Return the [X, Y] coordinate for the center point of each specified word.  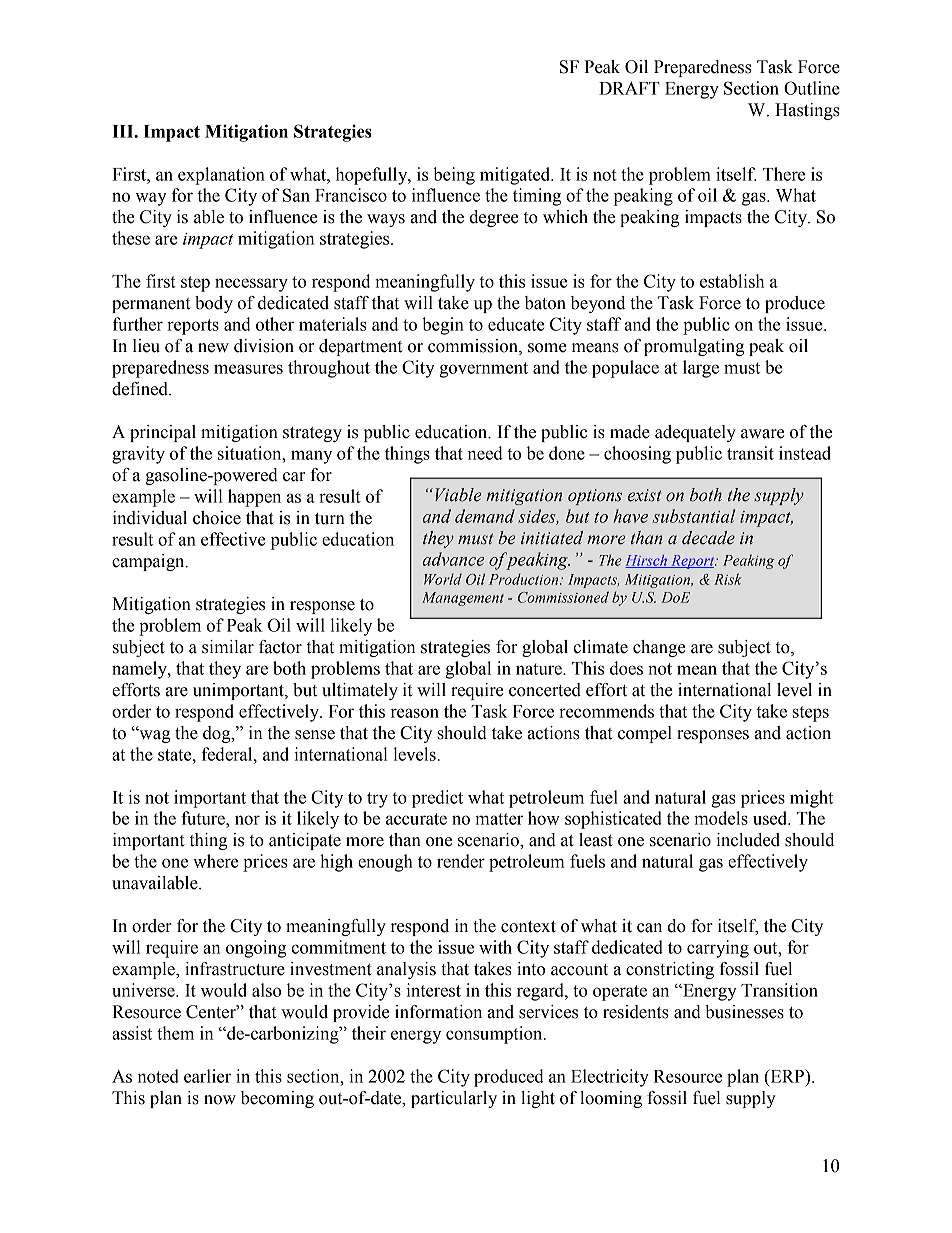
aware [762, 434]
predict [437, 799]
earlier [207, 1076]
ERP [787, 1076]
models [721, 818]
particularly [454, 1099]
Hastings [807, 111]
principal [163, 433]
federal [228, 754]
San [296, 195]
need [485, 453]
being [454, 176]
